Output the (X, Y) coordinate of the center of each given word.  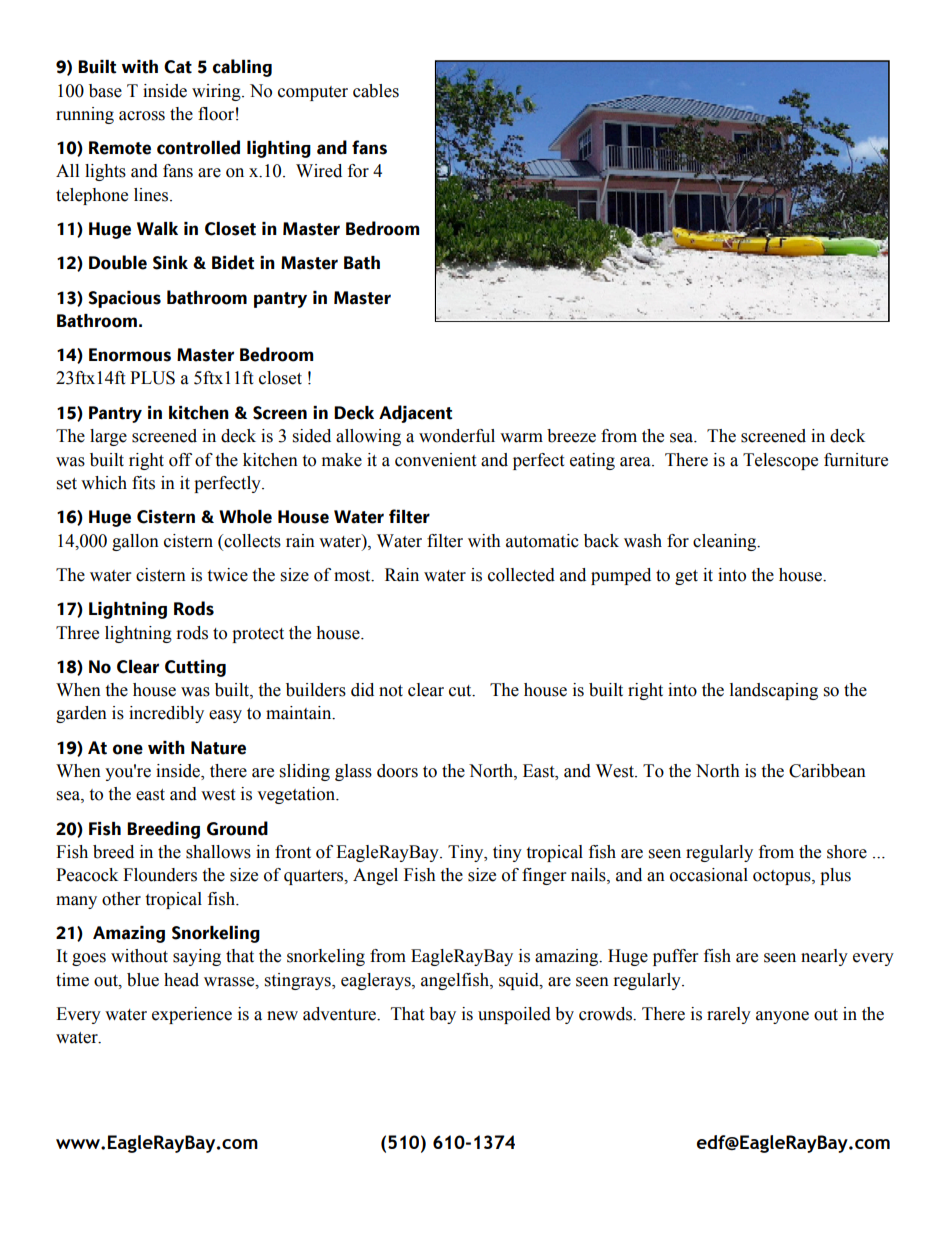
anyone (782, 1017)
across (142, 116)
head (181, 980)
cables (376, 91)
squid (520, 981)
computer (313, 93)
